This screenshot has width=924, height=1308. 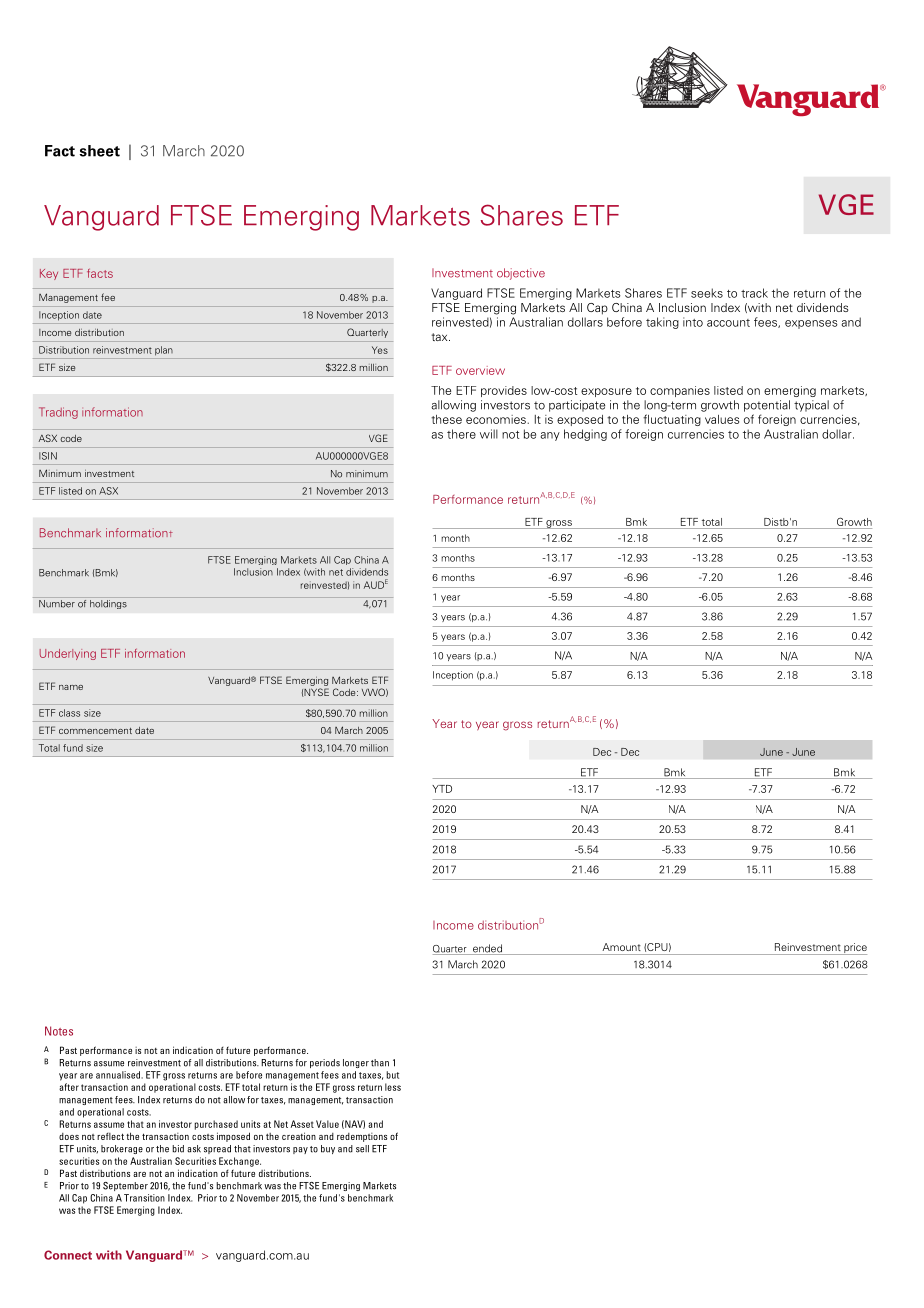 I want to click on plan, so click(x=164, y=351).
